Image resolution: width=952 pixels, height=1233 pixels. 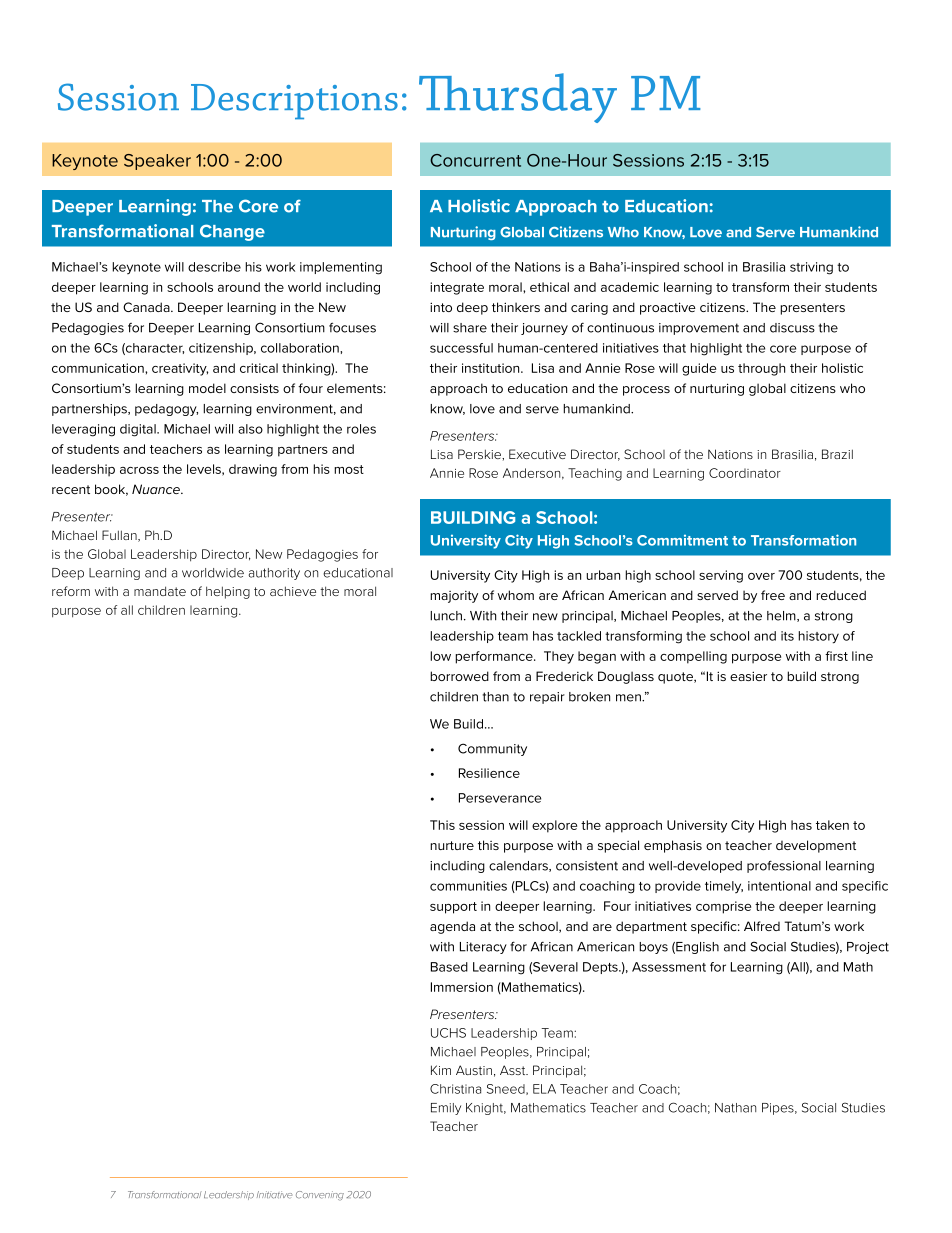 What do you see at coordinates (787, 636) in the screenshot?
I see `its` at bounding box center [787, 636].
